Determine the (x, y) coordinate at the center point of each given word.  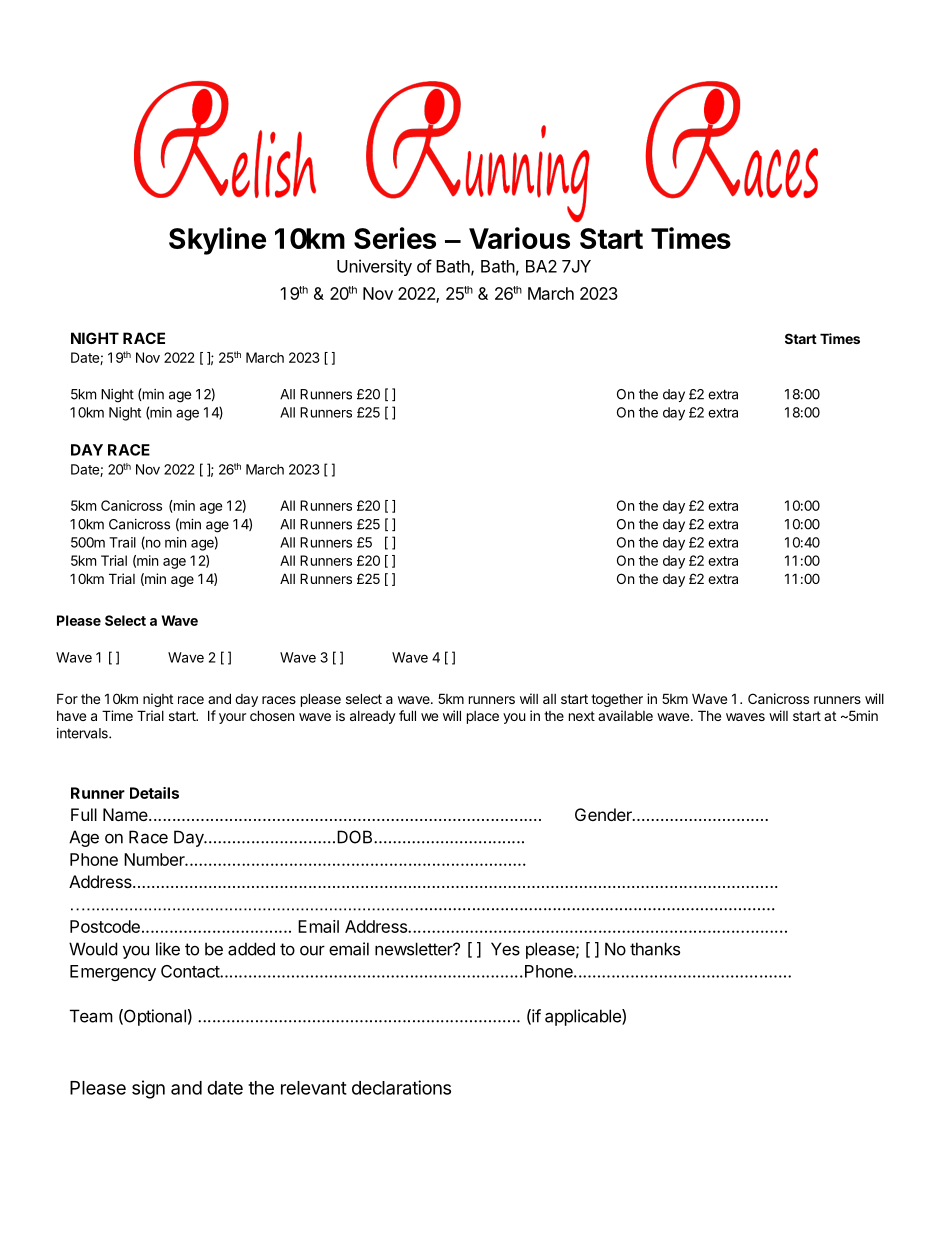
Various (519, 238)
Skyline (217, 241)
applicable (584, 1017)
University (374, 267)
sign (148, 1089)
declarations (401, 1087)
